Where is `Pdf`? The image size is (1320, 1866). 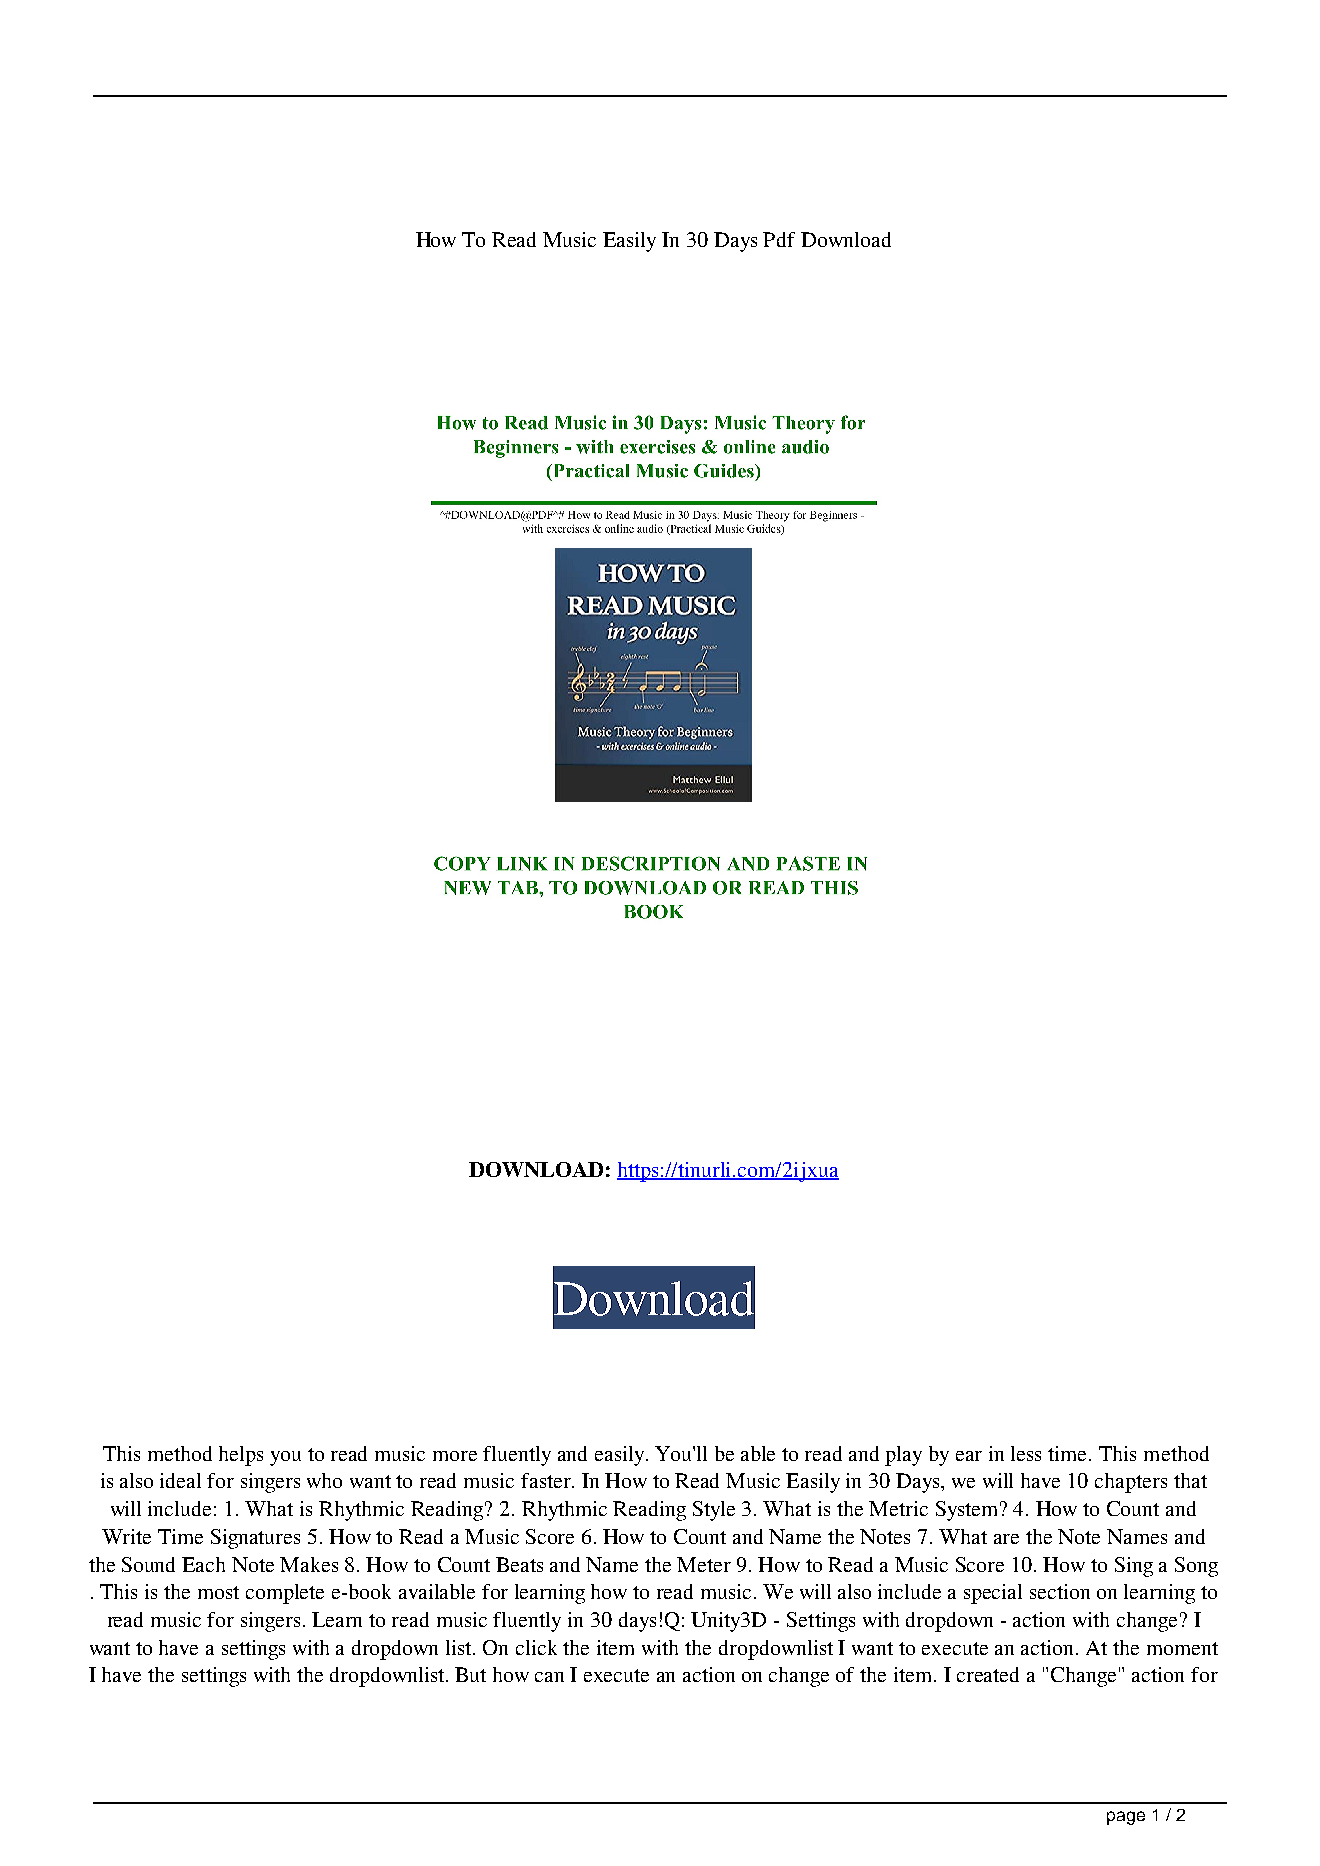 Pdf is located at coordinates (779, 239).
